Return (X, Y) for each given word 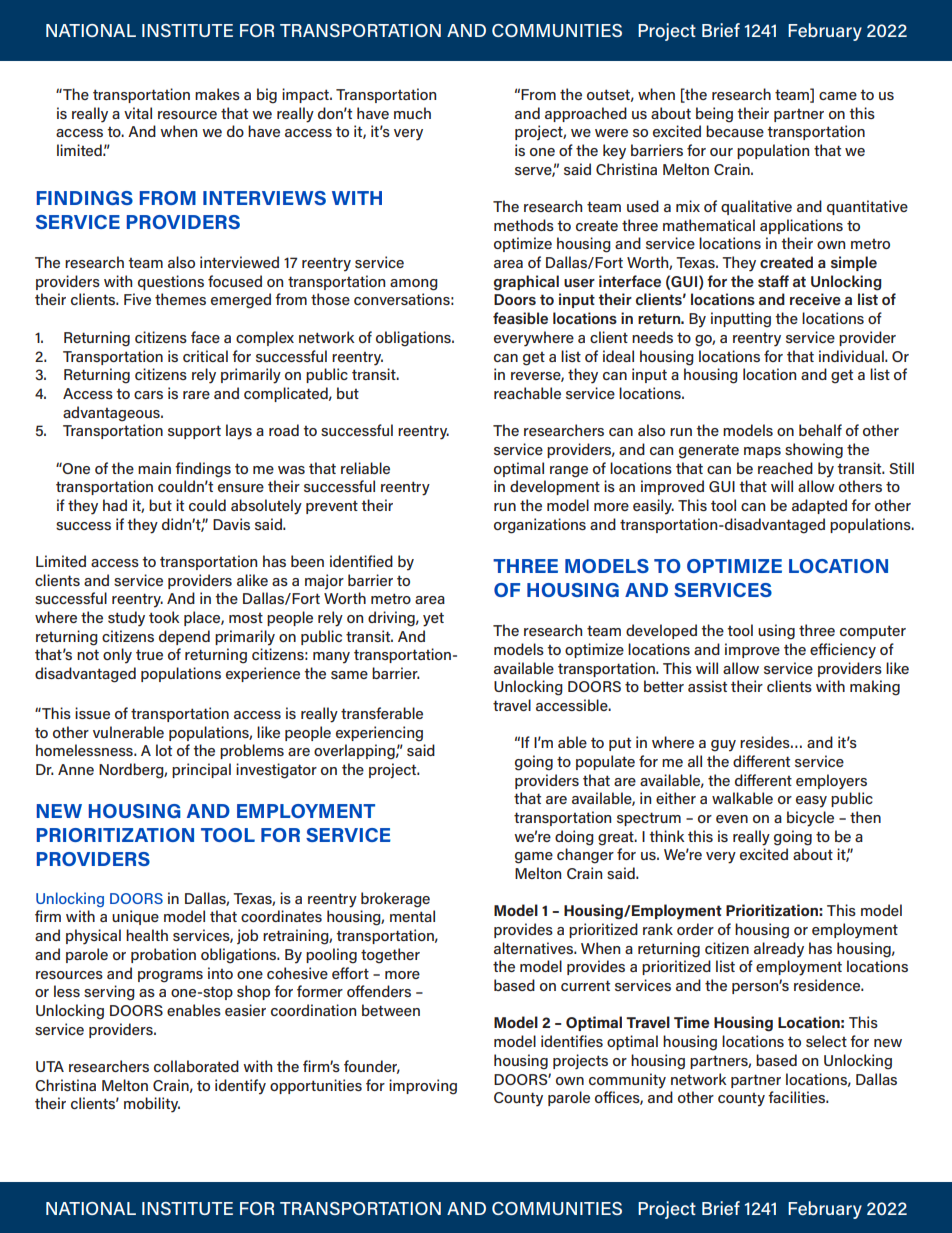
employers (831, 782)
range (569, 472)
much (412, 113)
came (838, 96)
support (194, 432)
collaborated (196, 1066)
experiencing (379, 734)
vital (138, 113)
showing (814, 451)
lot (164, 750)
